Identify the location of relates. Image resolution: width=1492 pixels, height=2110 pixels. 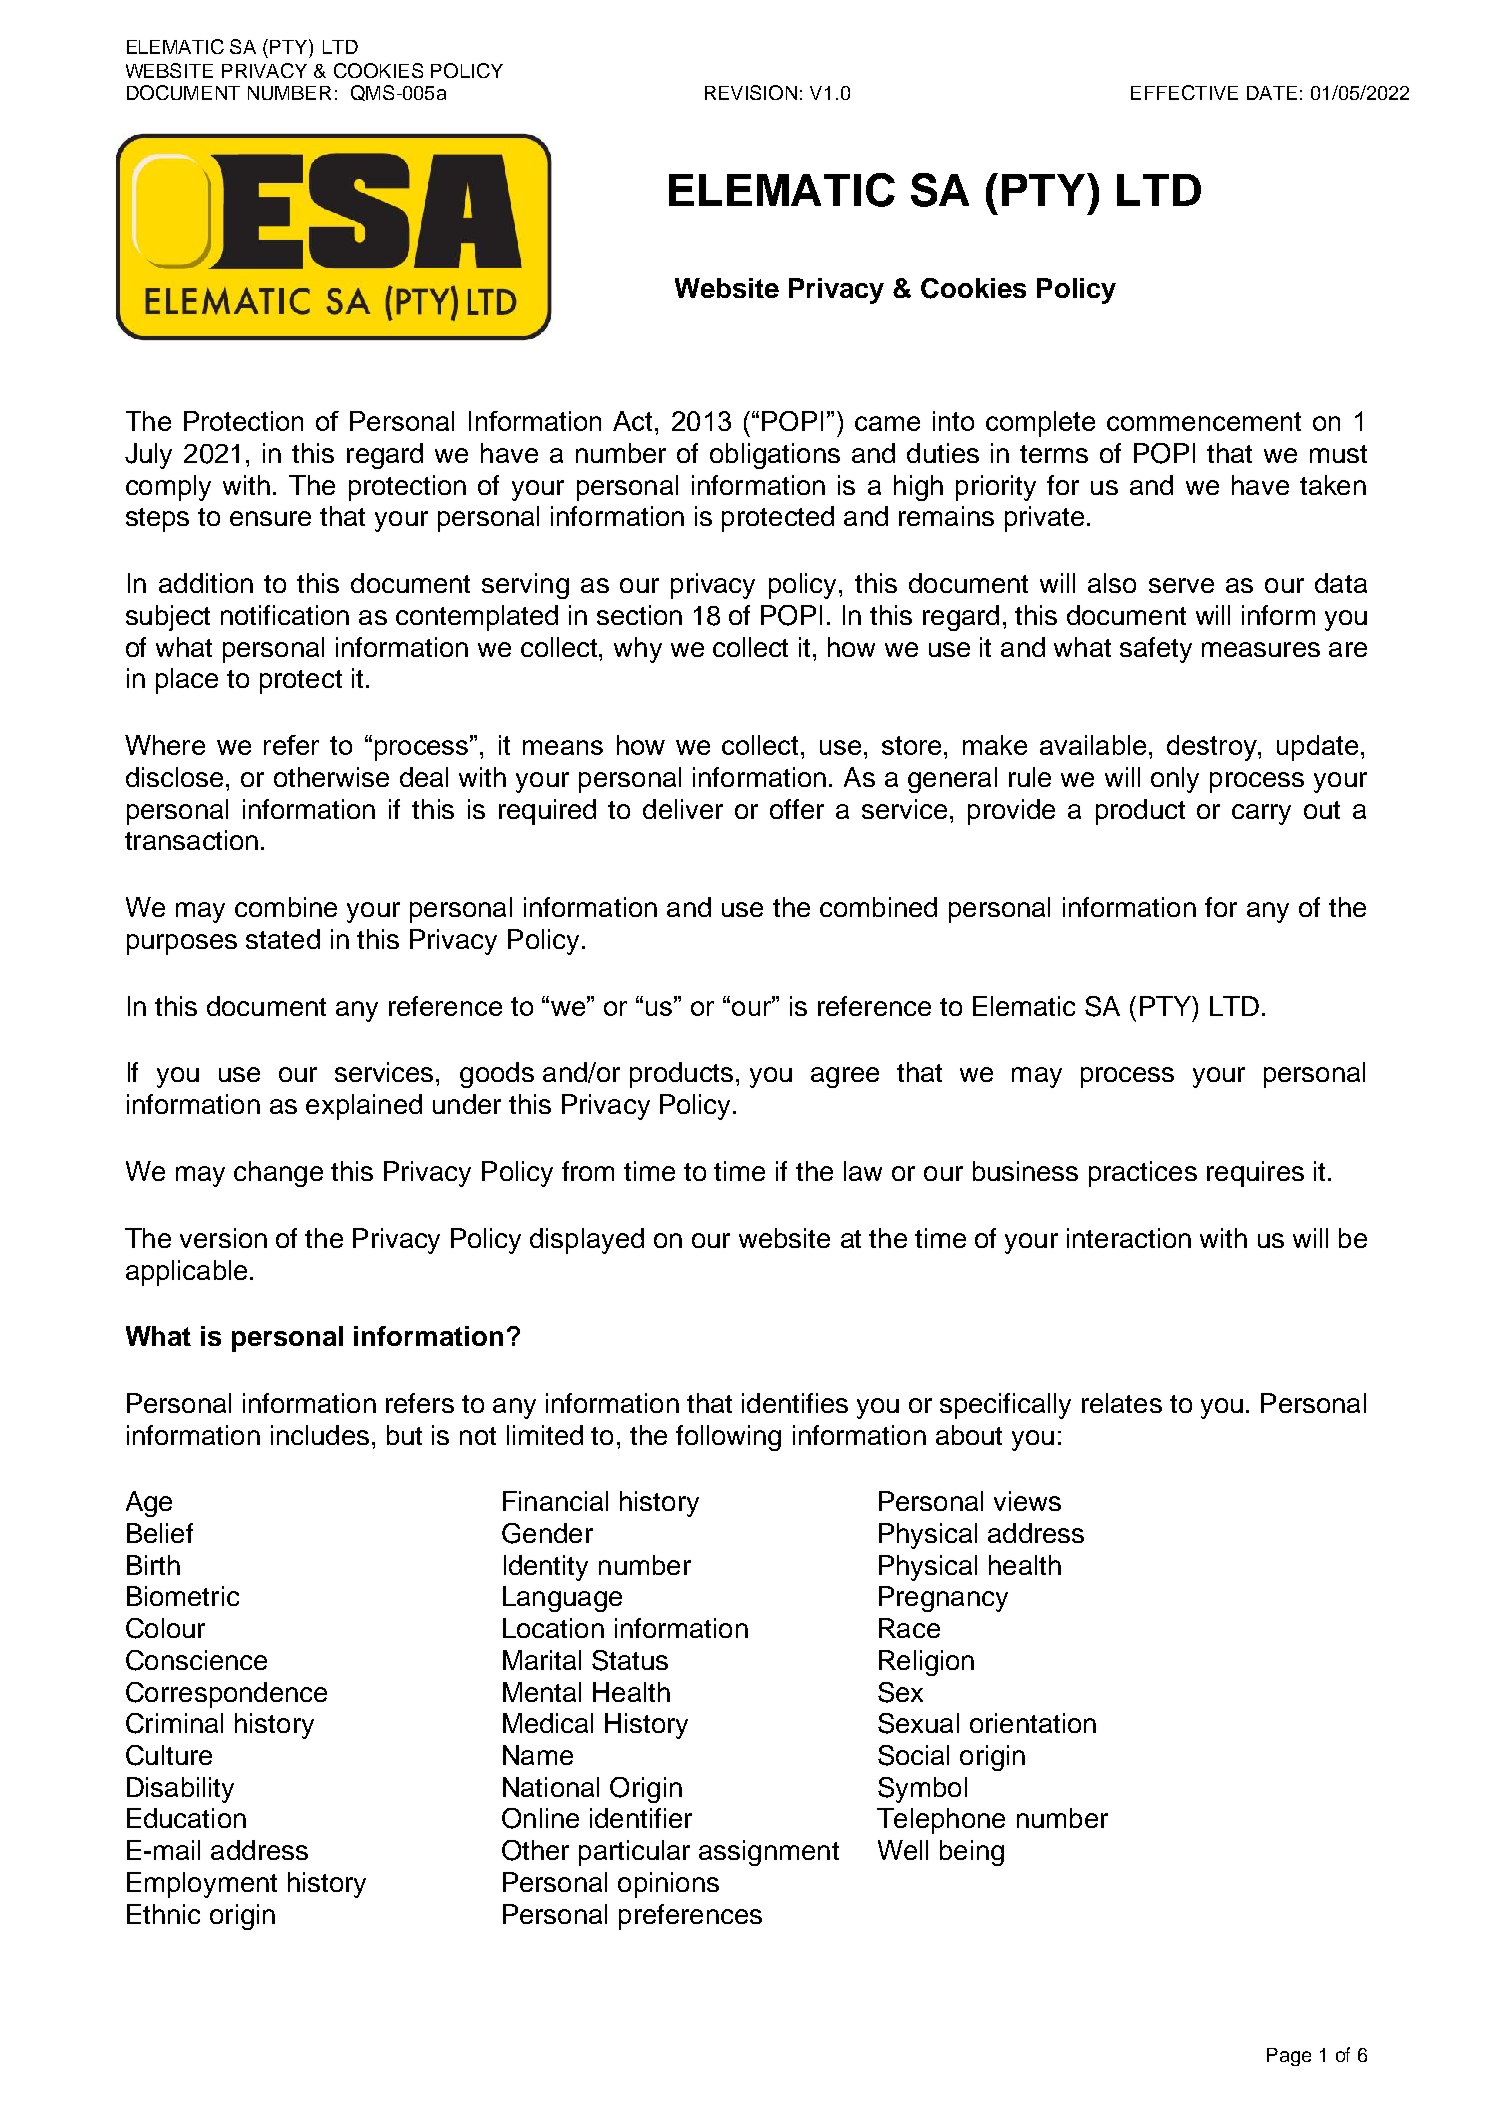
(1122, 1403).
